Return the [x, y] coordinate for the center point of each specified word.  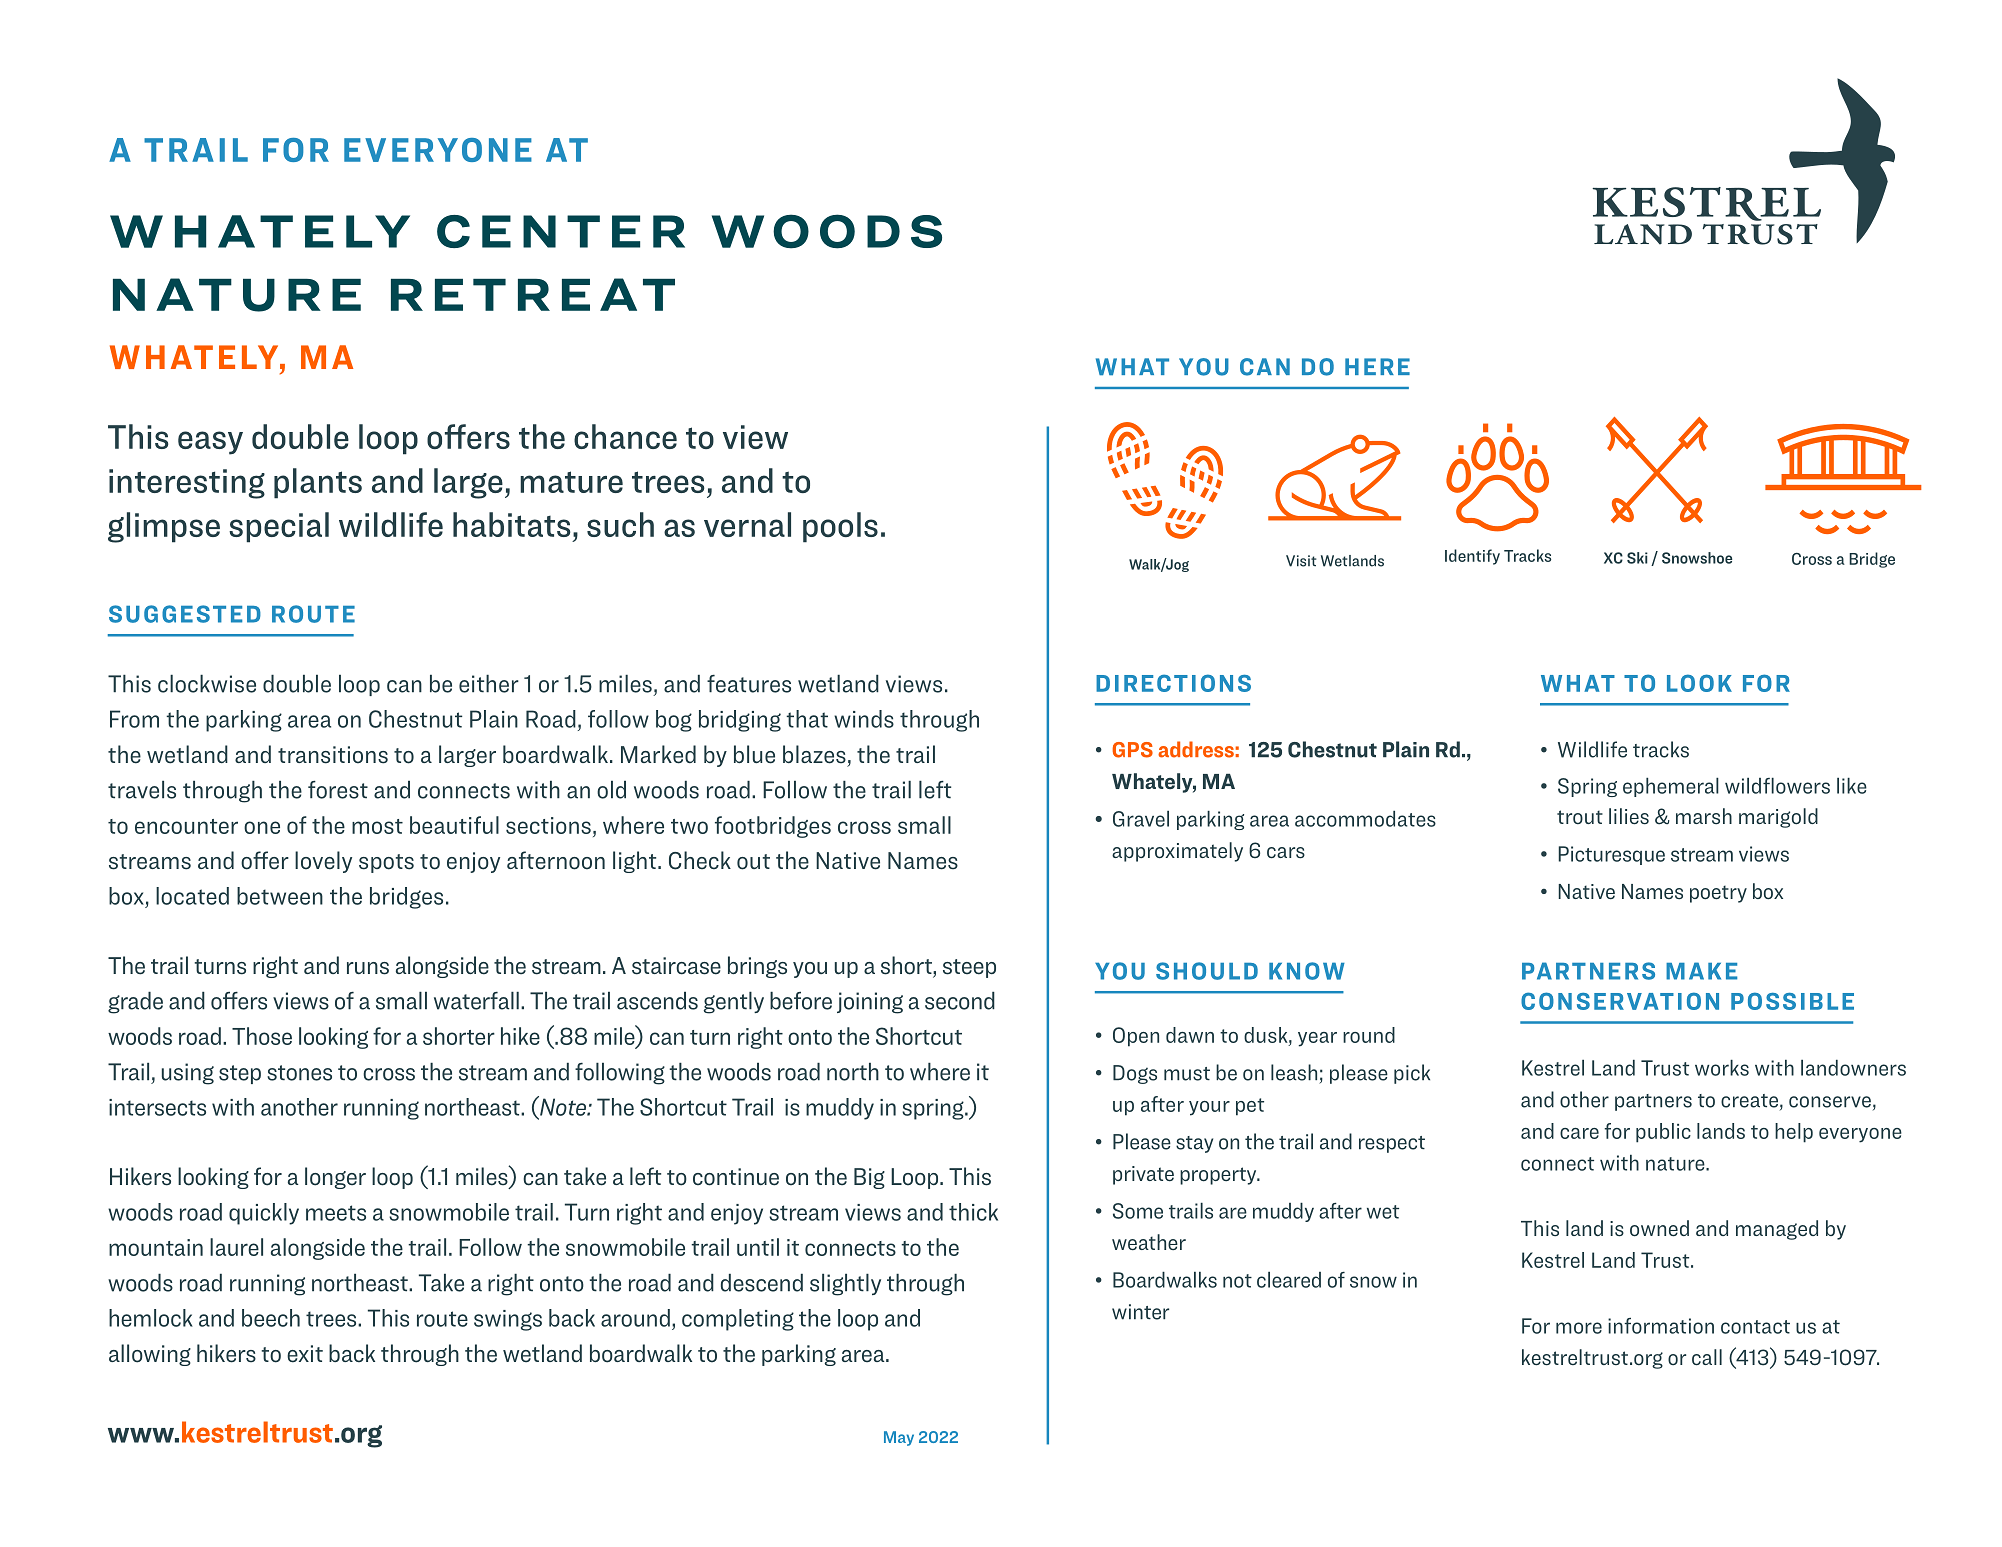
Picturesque [1611, 855]
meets [336, 1213]
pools [840, 527]
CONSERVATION [1620, 1001]
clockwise [207, 683]
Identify [1472, 557]
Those [262, 1036]
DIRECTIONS [1173, 683]
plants [318, 483]
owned [1659, 1228]
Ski [1637, 558]
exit [305, 1354]
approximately [1177, 852]
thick [973, 1212]
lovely [323, 862]
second [960, 1000]
